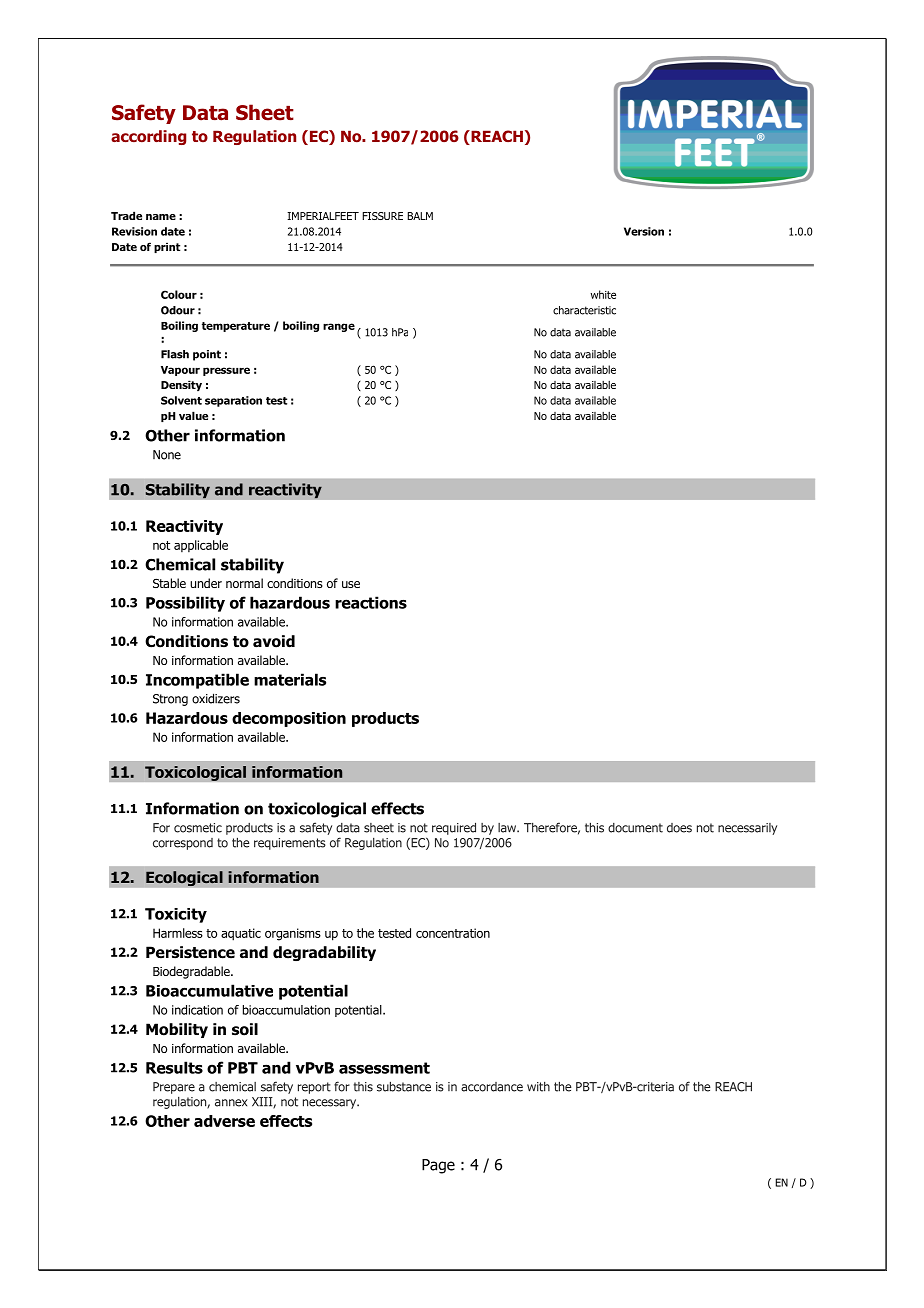 The width and height of the screenshot is (924, 1308). Describe the element at coordinates (644, 231) in the screenshot. I see `Version` at that location.
